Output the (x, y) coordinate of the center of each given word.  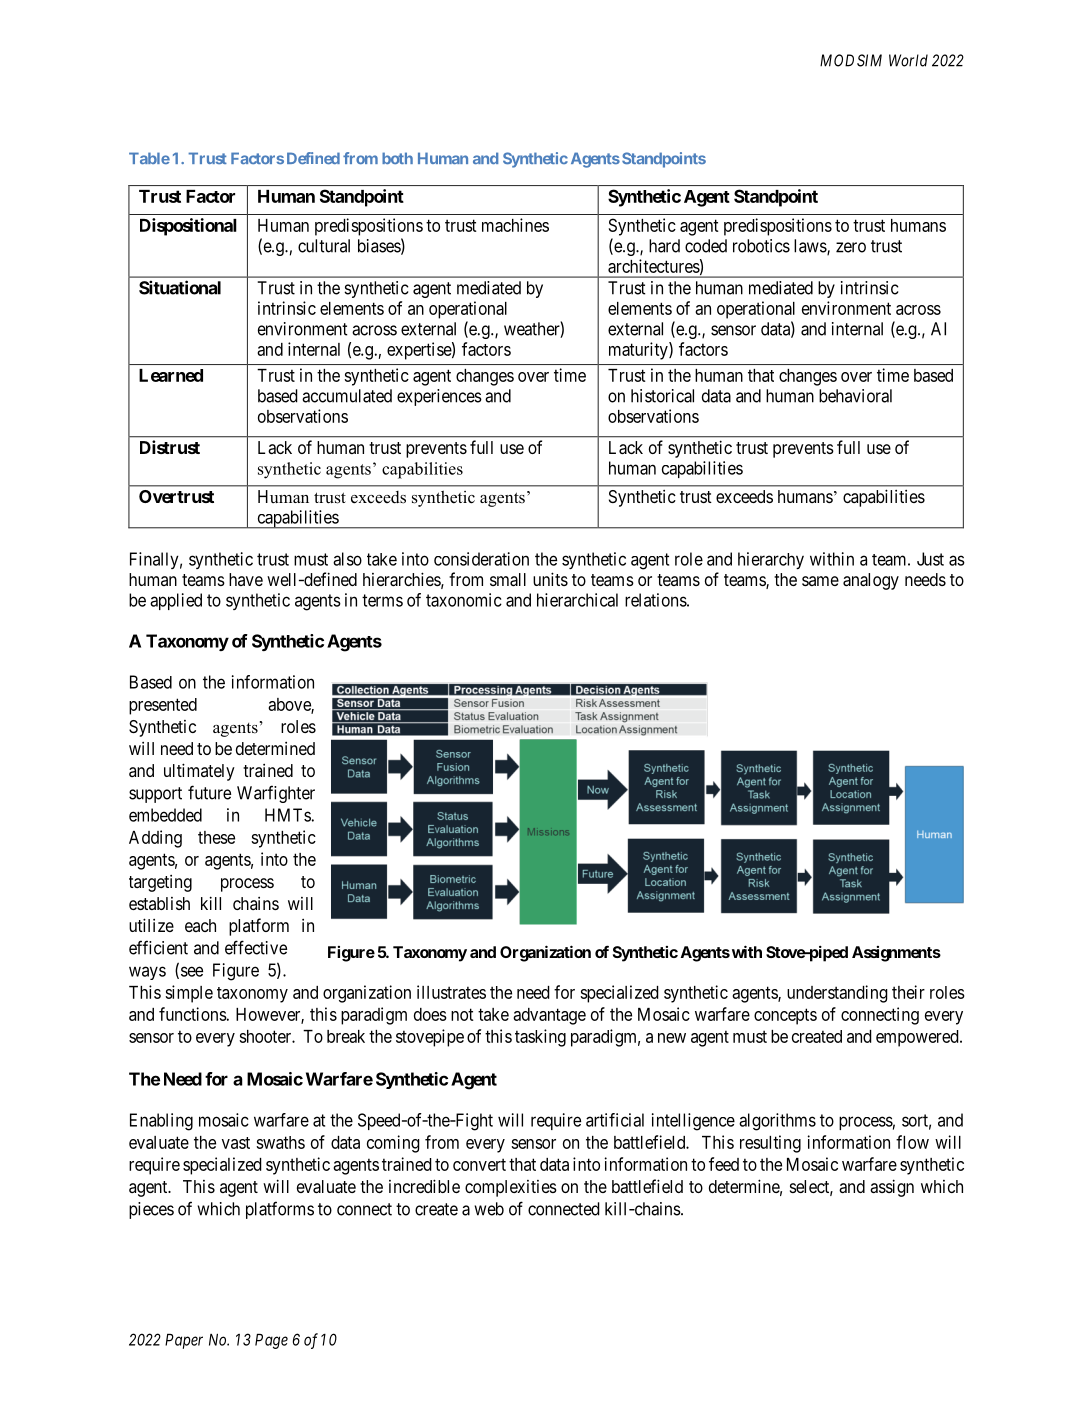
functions (193, 1014)
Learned (171, 375)
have (246, 579)
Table (149, 158)
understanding (837, 994)
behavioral (855, 396)
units (550, 579)
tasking (540, 1038)
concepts (785, 1016)
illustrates (451, 992)
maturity (639, 351)
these (216, 837)
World (908, 60)
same (820, 581)
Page (271, 1341)
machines (515, 225)
